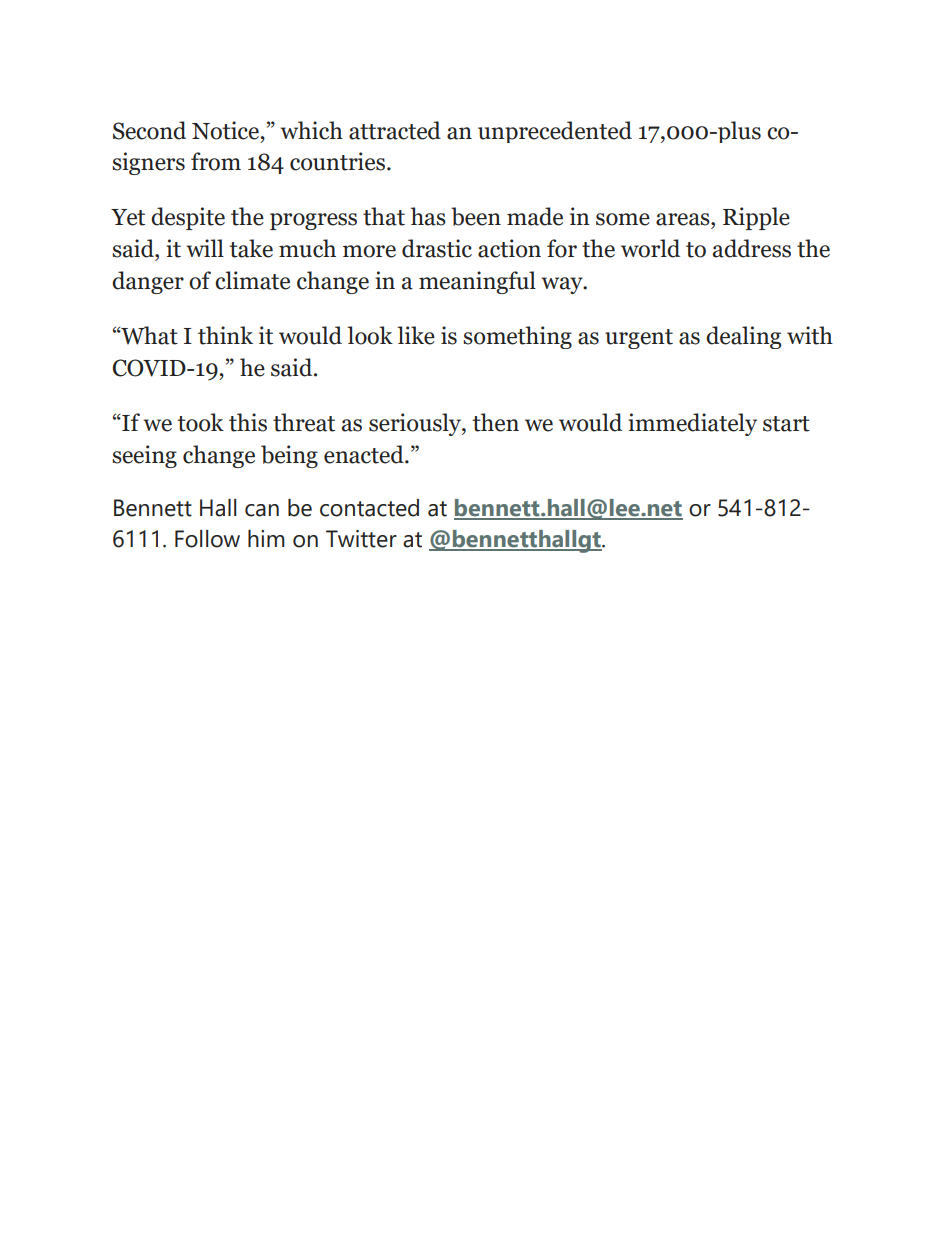 This screenshot has width=952, height=1233. What do you see at coordinates (225, 335) in the screenshot?
I see `think` at bounding box center [225, 335].
